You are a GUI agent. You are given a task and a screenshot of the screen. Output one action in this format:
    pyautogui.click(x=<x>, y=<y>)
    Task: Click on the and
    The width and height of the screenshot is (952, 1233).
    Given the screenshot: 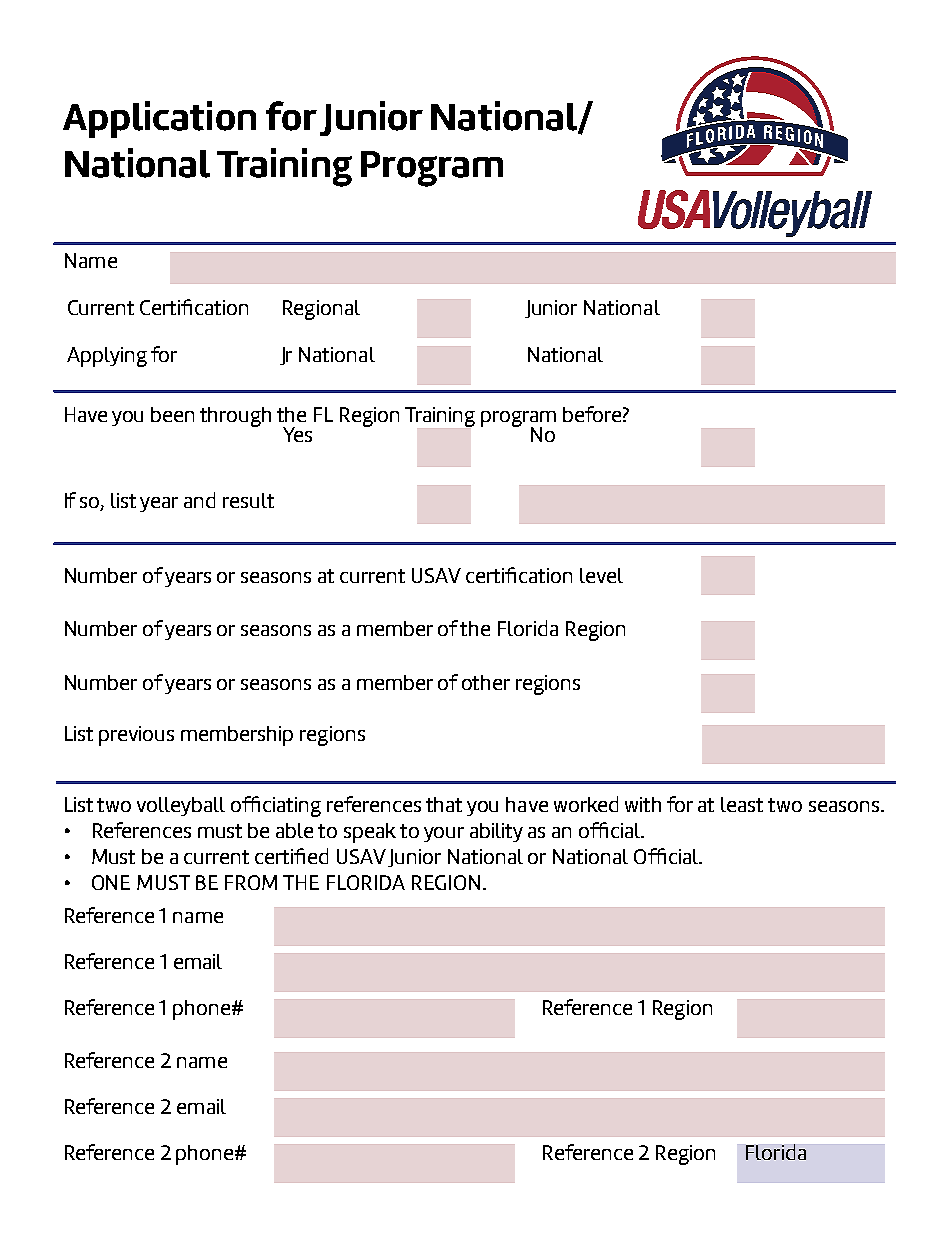 What is the action you would take?
    pyautogui.click(x=199, y=500)
